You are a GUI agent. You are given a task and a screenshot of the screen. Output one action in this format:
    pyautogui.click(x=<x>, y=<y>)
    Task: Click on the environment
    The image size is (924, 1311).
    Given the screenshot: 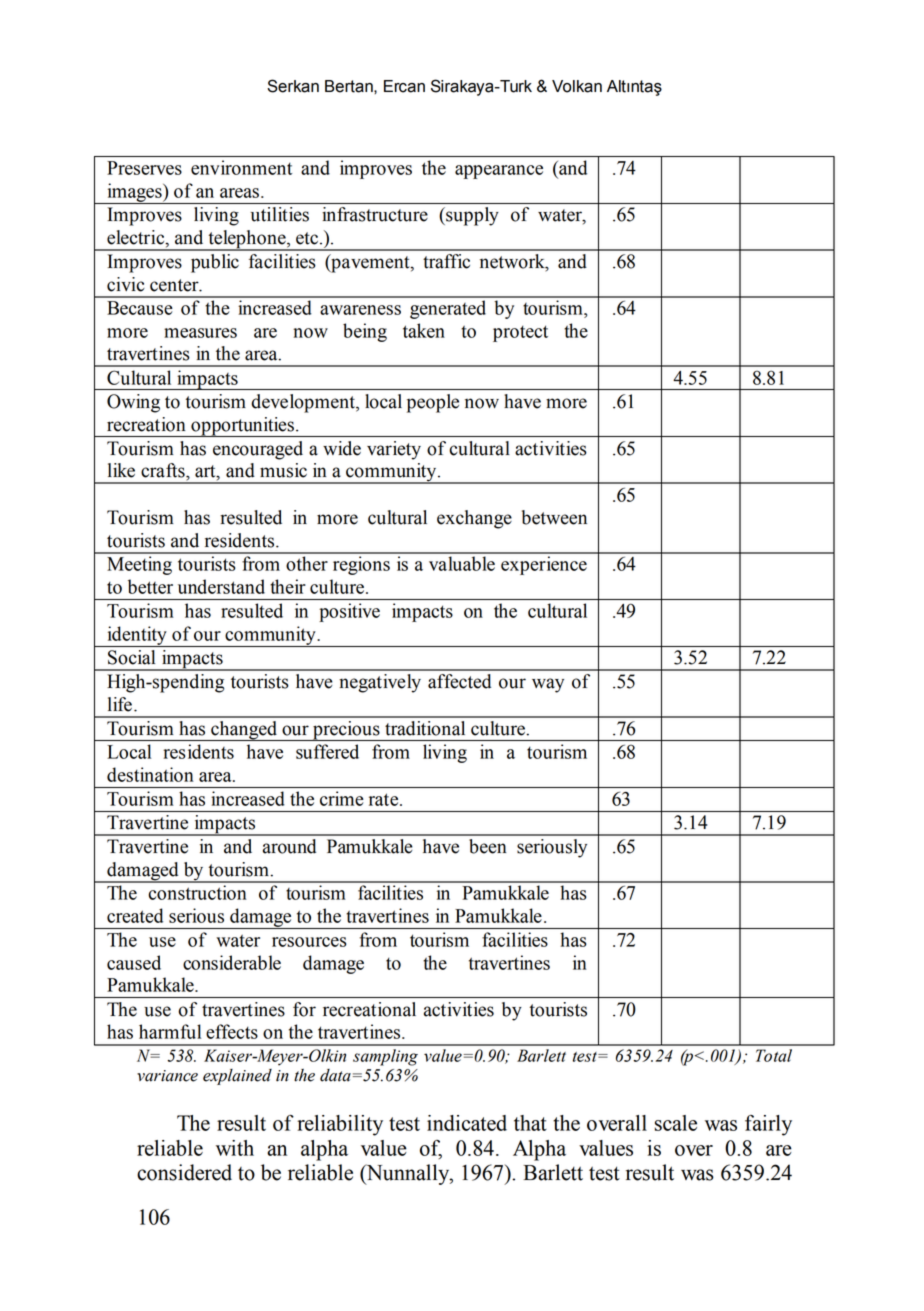 What is the action you would take?
    pyautogui.click(x=241, y=167)
